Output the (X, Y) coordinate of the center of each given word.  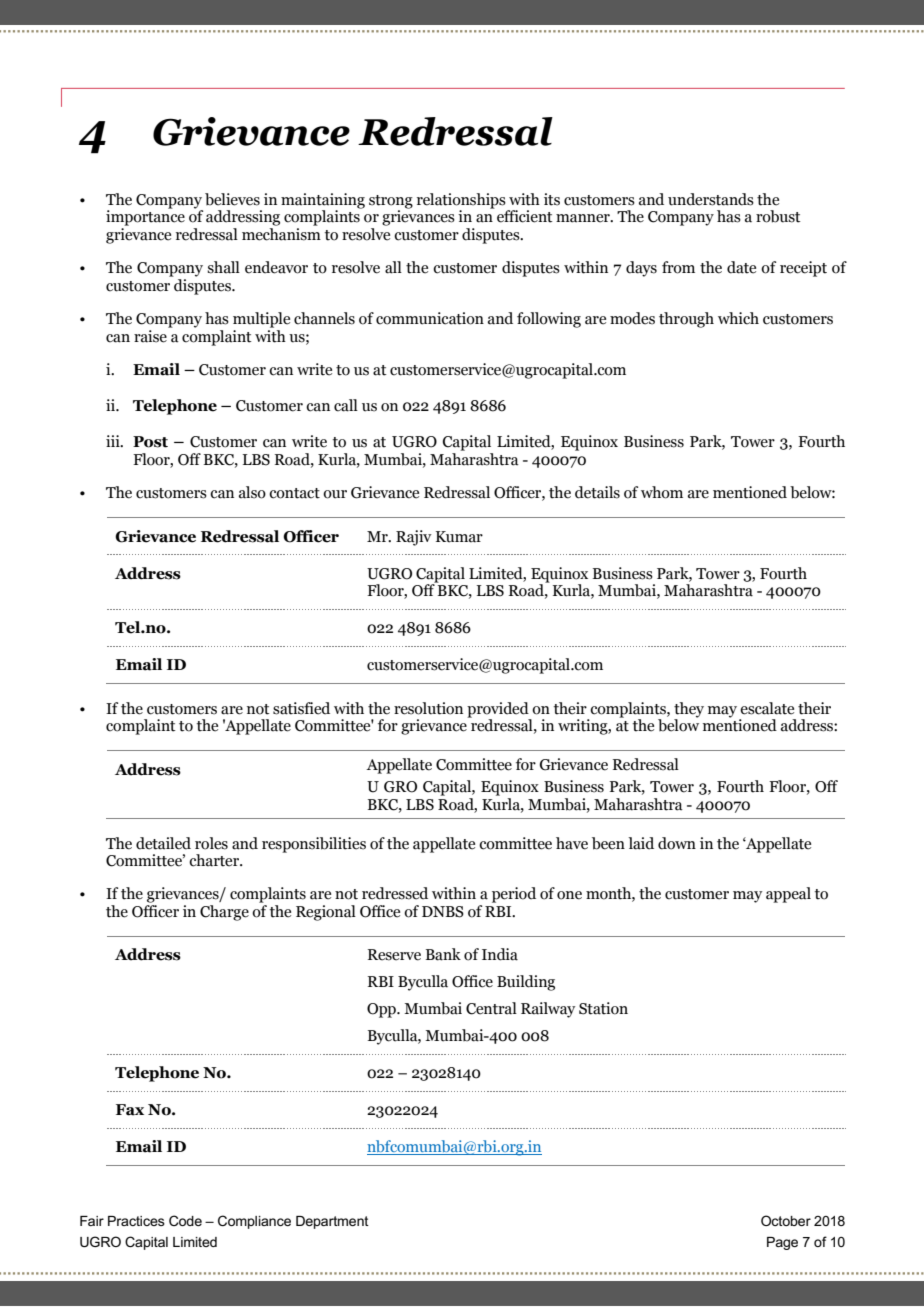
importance (145, 217)
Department (332, 1222)
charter (215, 860)
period (514, 895)
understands (711, 199)
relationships (462, 202)
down (677, 843)
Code (185, 1220)
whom (662, 492)
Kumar (459, 537)
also (252, 492)
